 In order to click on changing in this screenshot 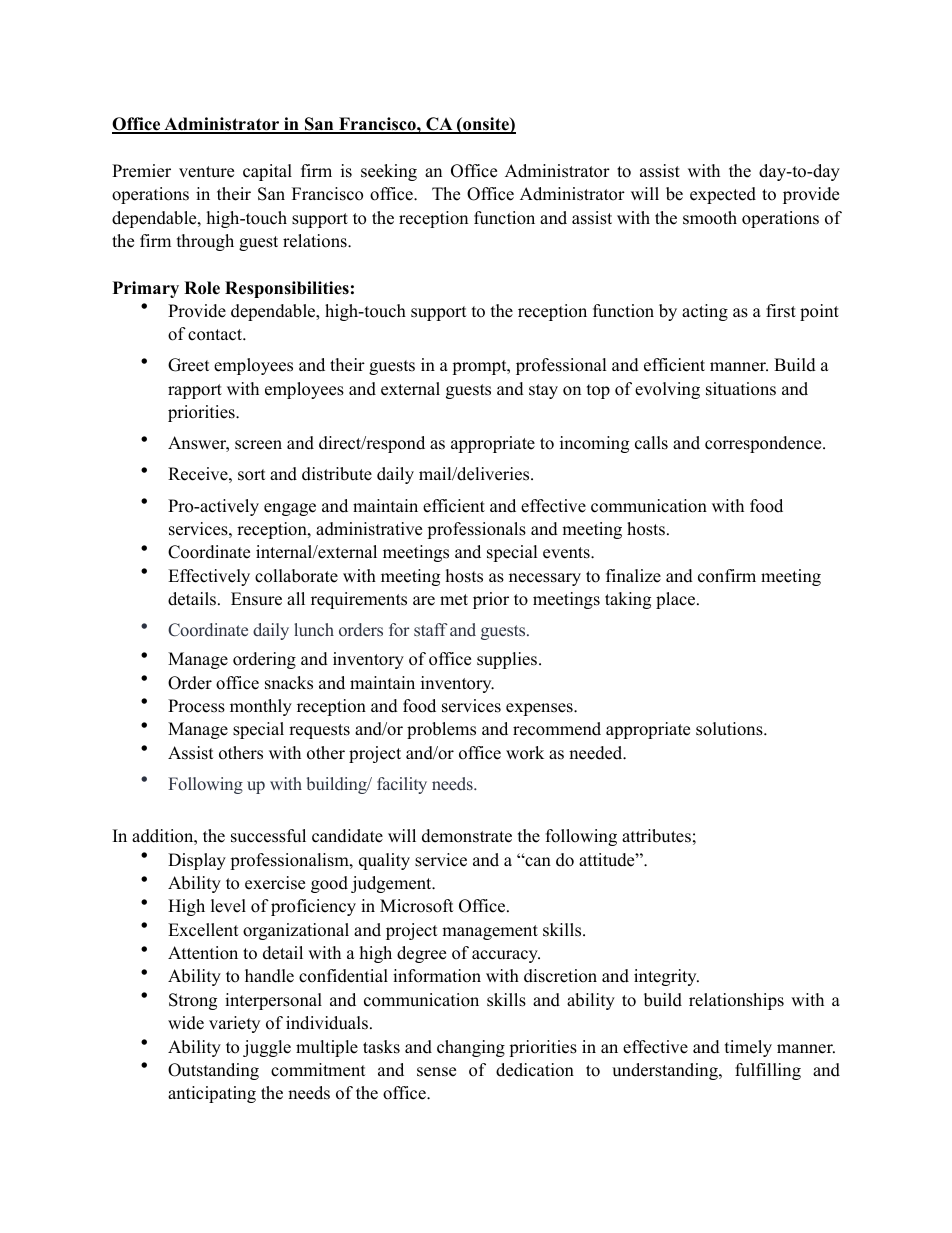, I will do `click(471, 1048)`.
